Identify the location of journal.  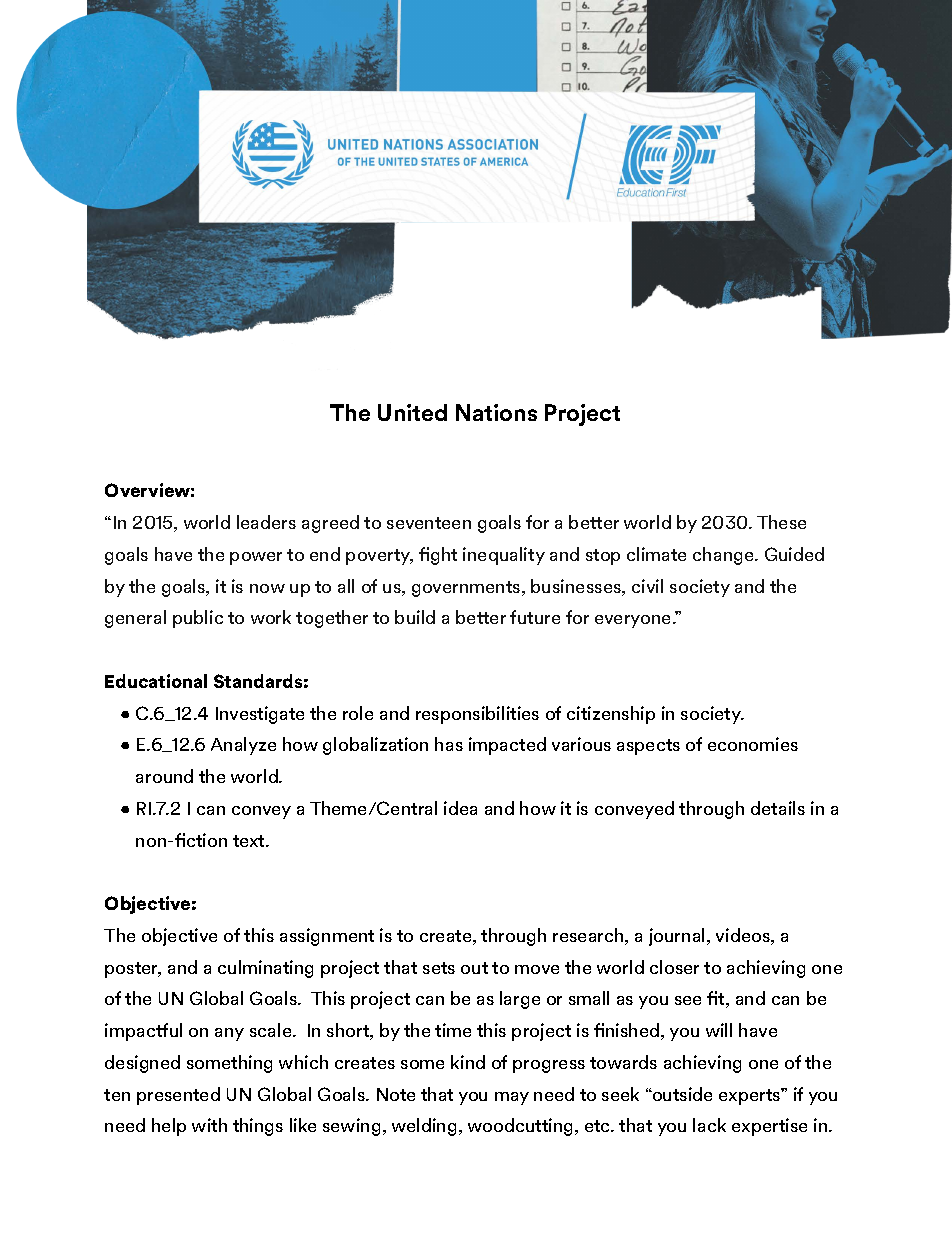
(678, 937).
